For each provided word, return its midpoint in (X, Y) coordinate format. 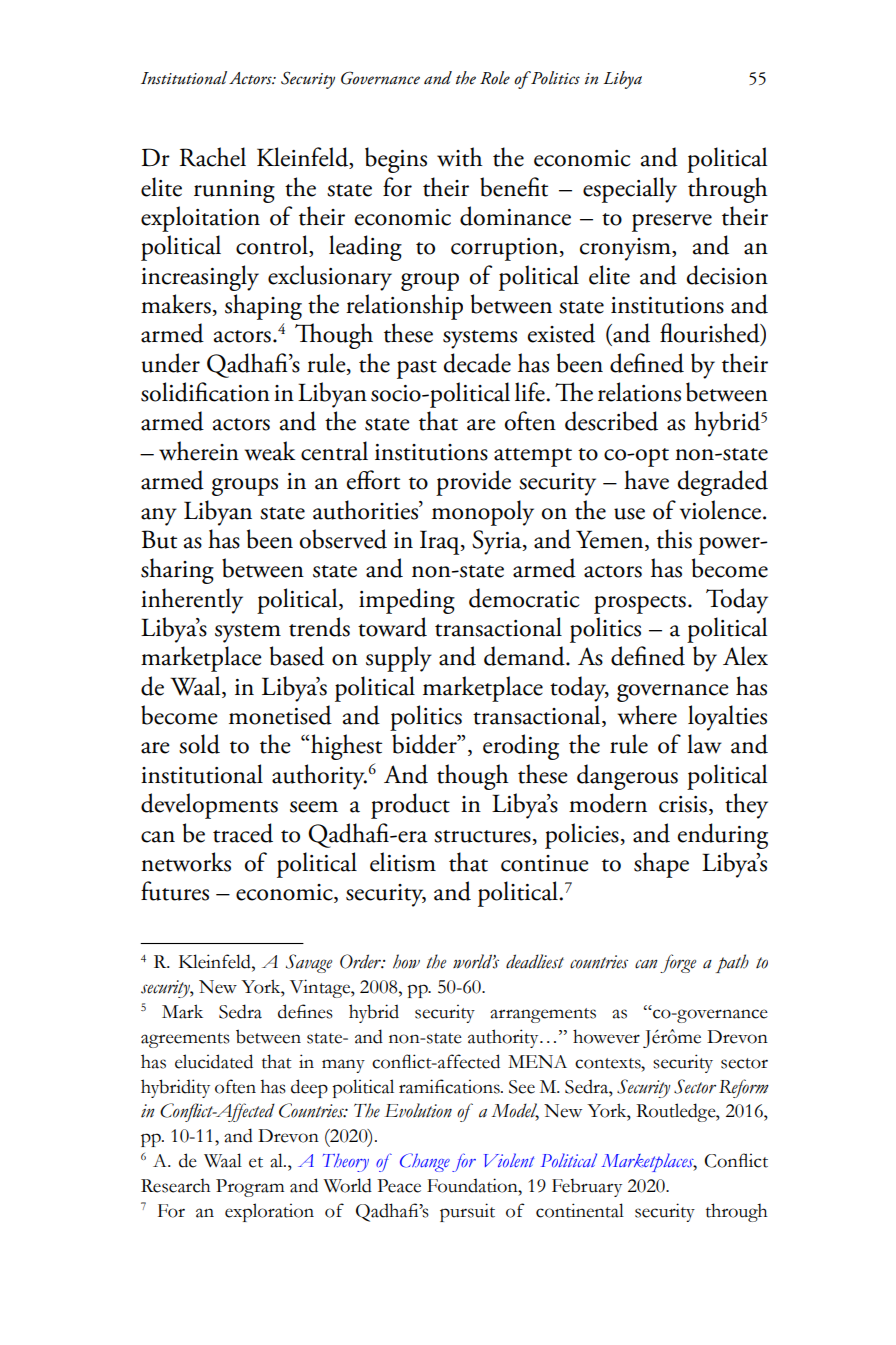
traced (243, 833)
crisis (683, 804)
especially (630, 190)
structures (483, 837)
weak (270, 451)
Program (250, 1188)
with (459, 157)
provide (473, 483)
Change (425, 1162)
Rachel (212, 157)
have (646, 480)
